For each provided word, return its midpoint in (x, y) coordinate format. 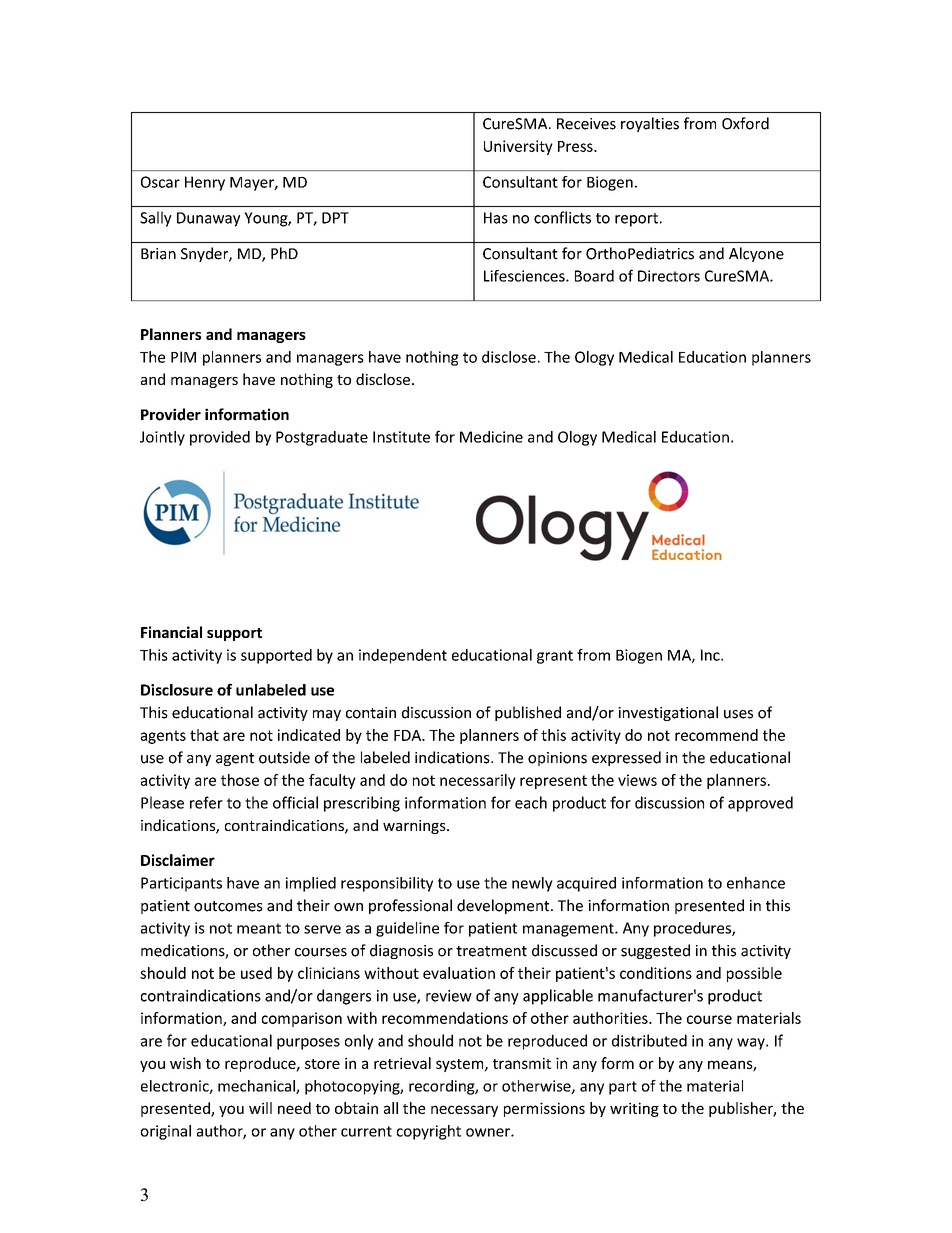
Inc (711, 655)
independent (403, 656)
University (518, 147)
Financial (171, 632)
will (260, 1108)
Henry (205, 183)
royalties (650, 124)
